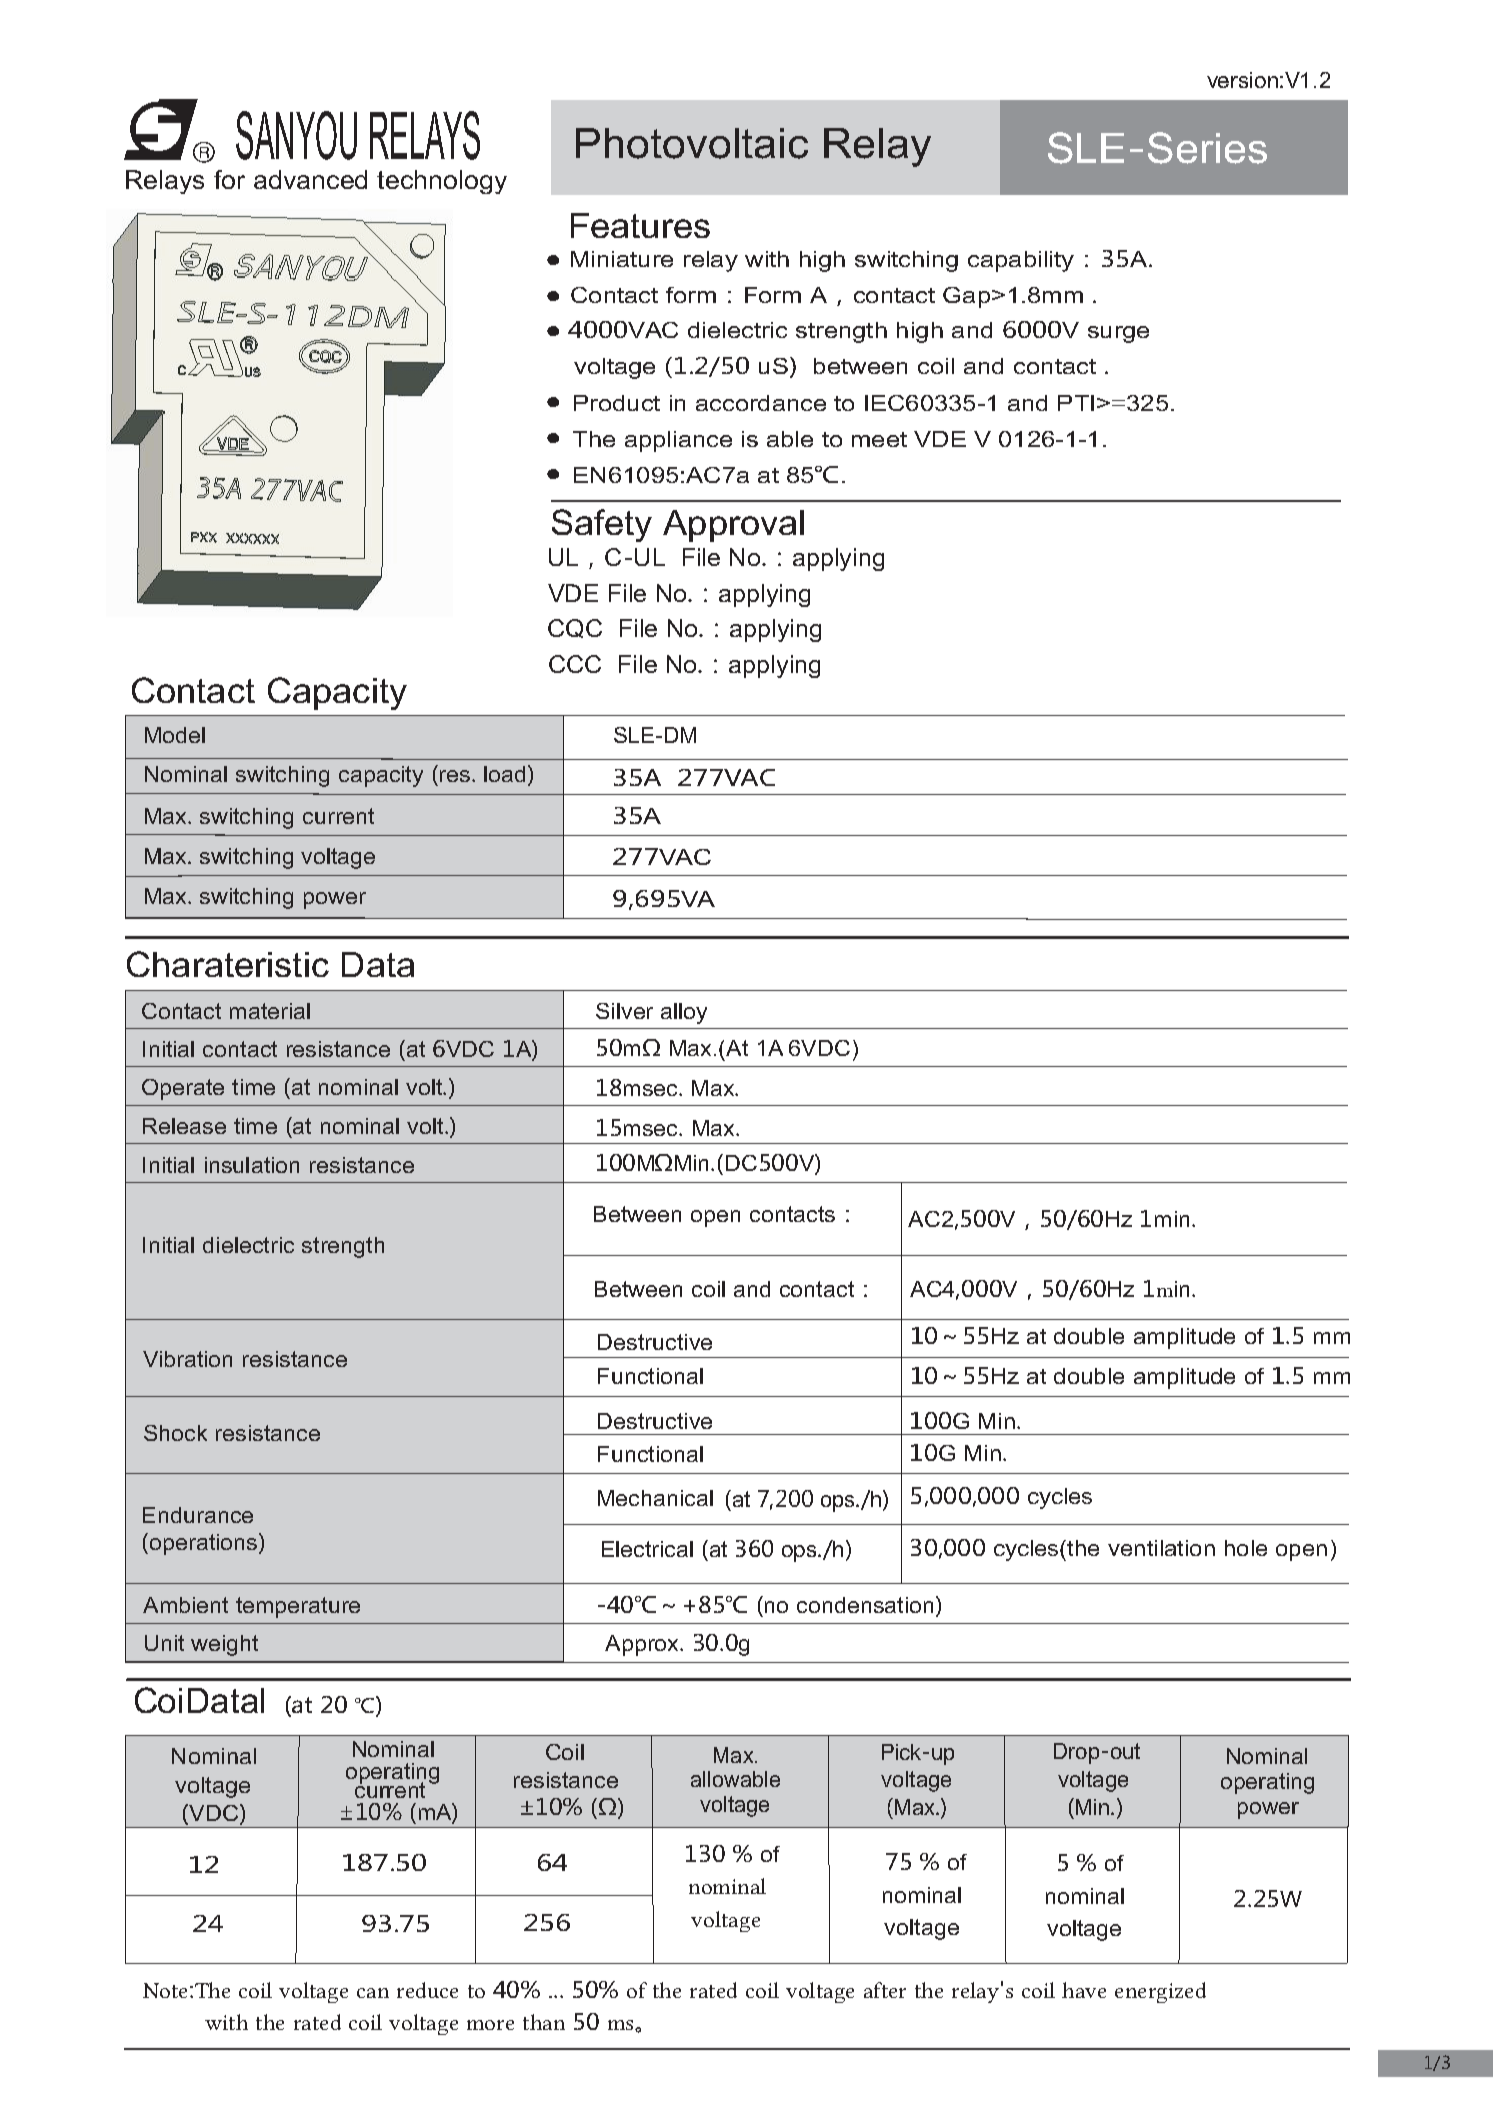 Image resolution: width=1493 pixels, height=2111 pixels. Describe the element at coordinates (575, 664) in the screenshot. I see `CCC` at that location.
